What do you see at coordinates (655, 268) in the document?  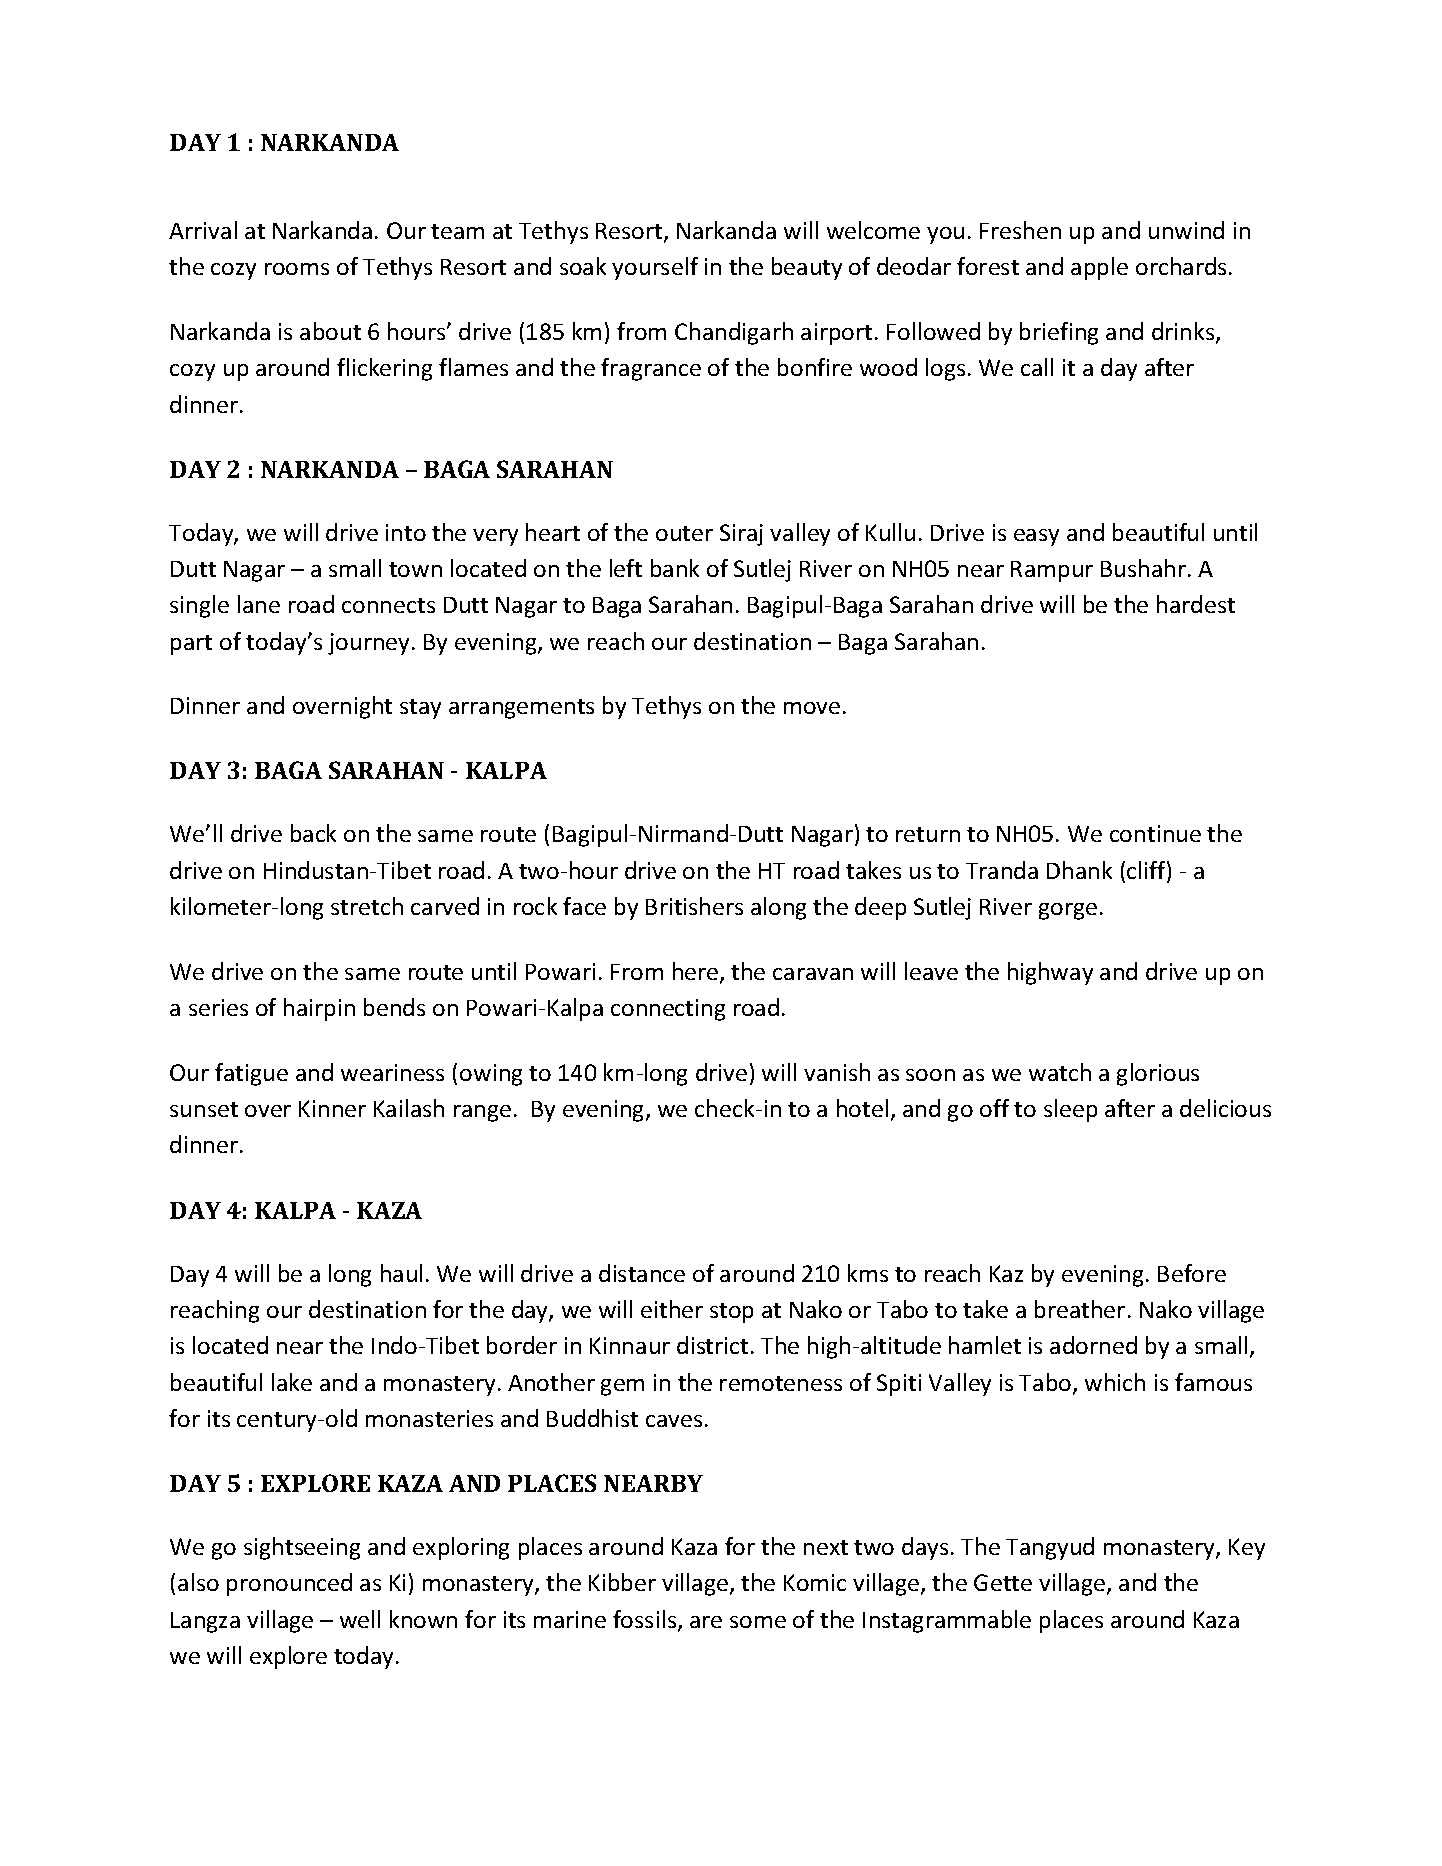 I see `yourself` at bounding box center [655, 268].
